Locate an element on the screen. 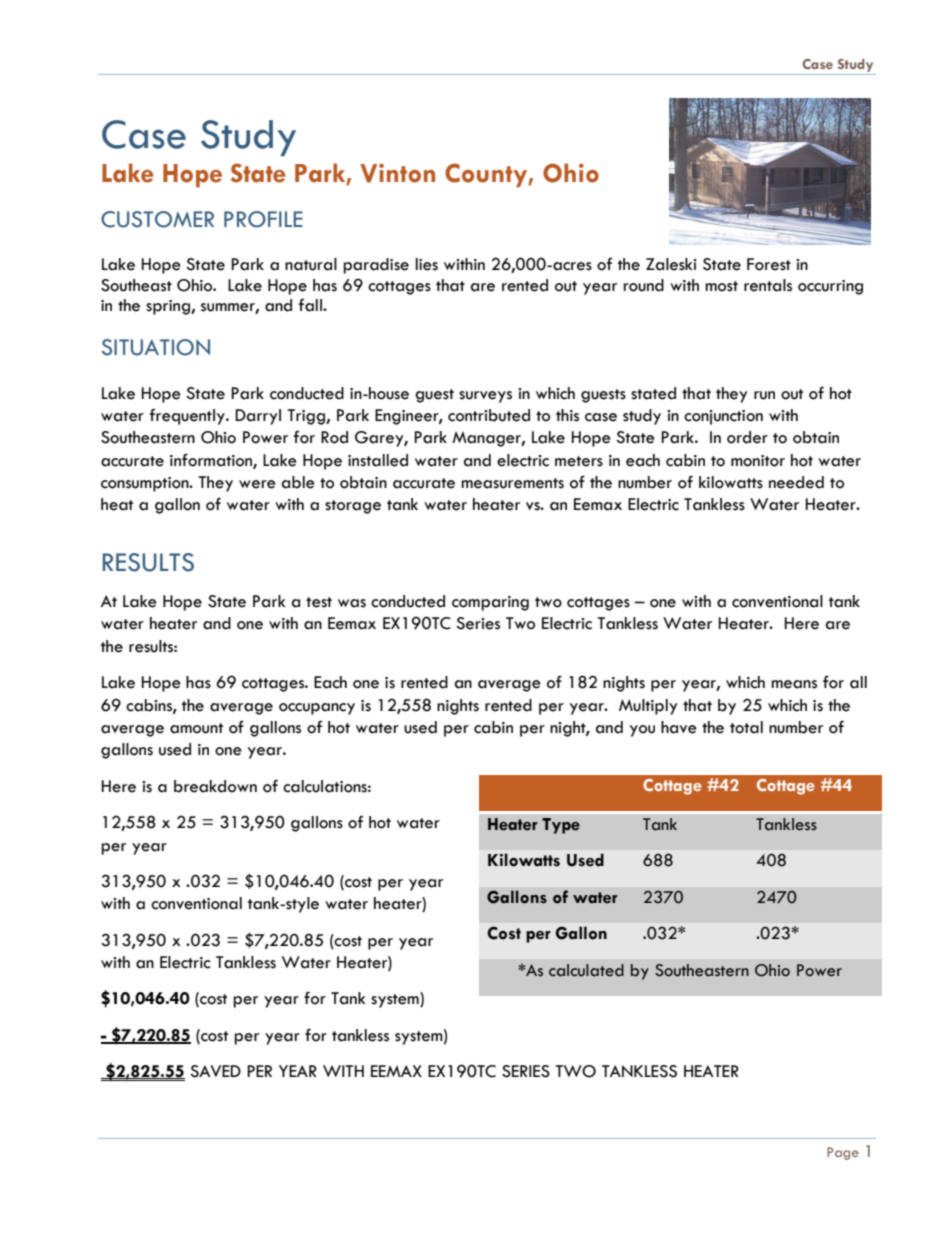  breakdown is located at coordinates (215, 786).
